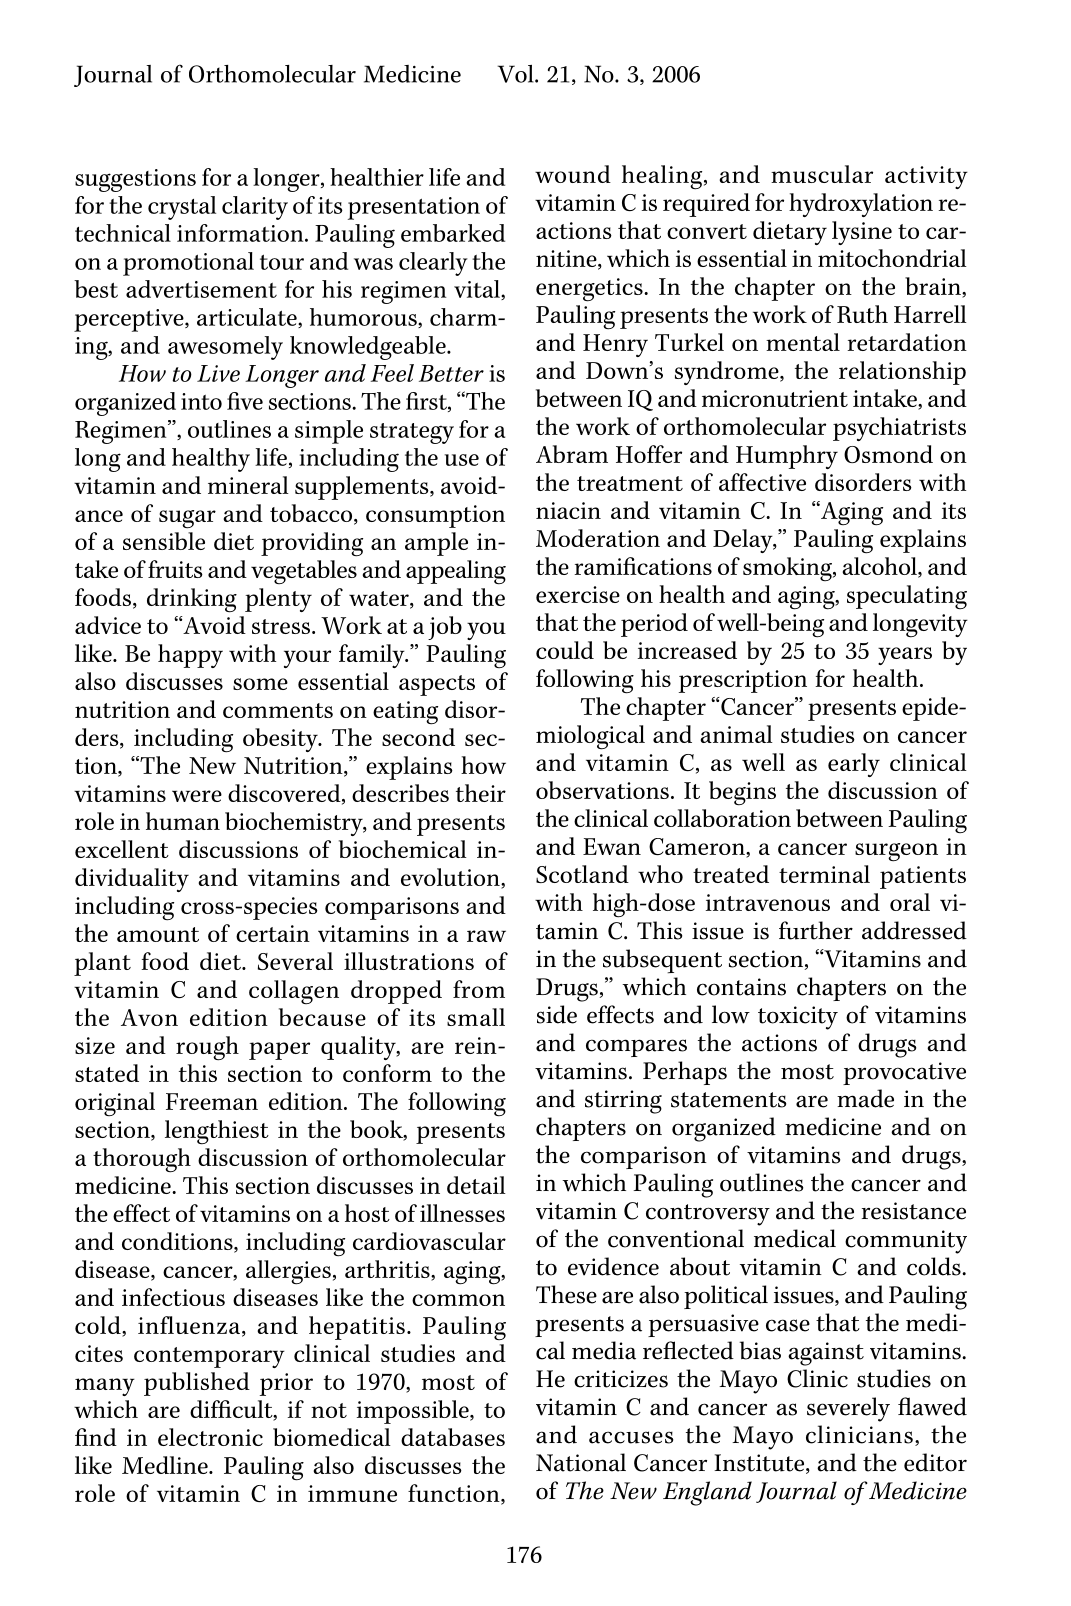 The image size is (1071, 1606). Describe the element at coordinates (453, 233) in the page. I see `embarked` at that location.
